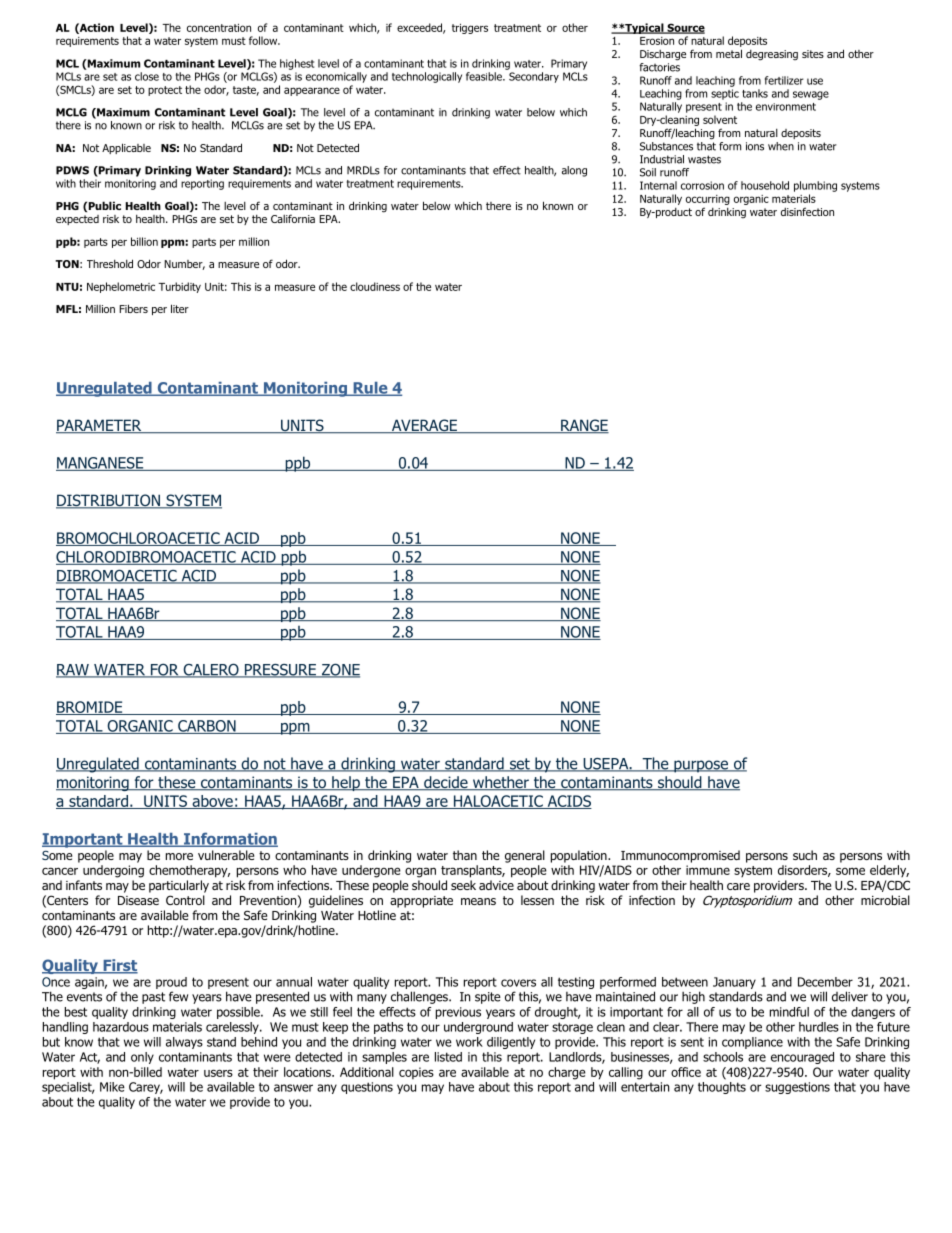 The width and height of the page is (952, 1233). What do you see at coordinates (142, 1058) in the page?
I see `only` at bounding box center [142, 1058].
